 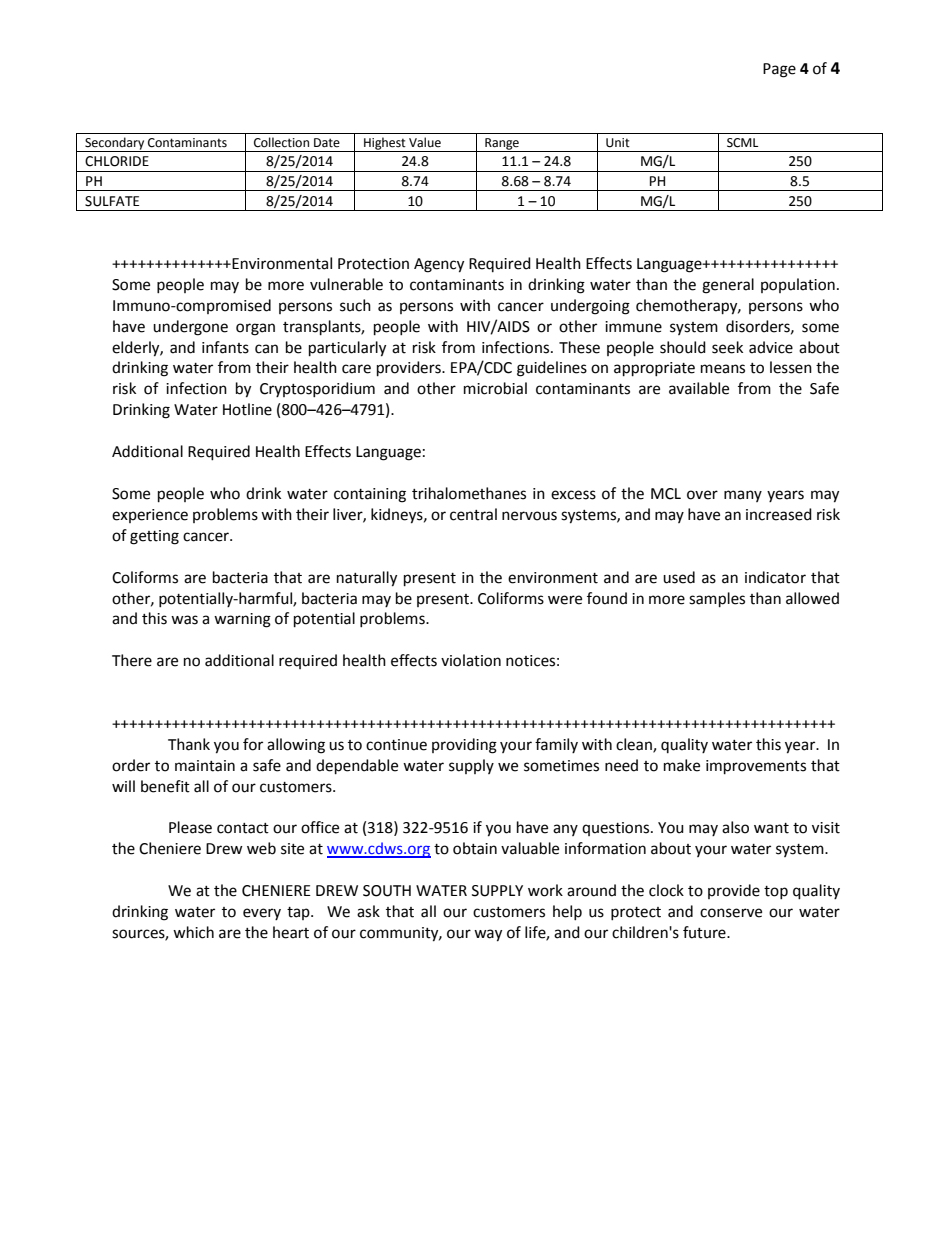 I want to click on samples, so click(x=717, y=600).
